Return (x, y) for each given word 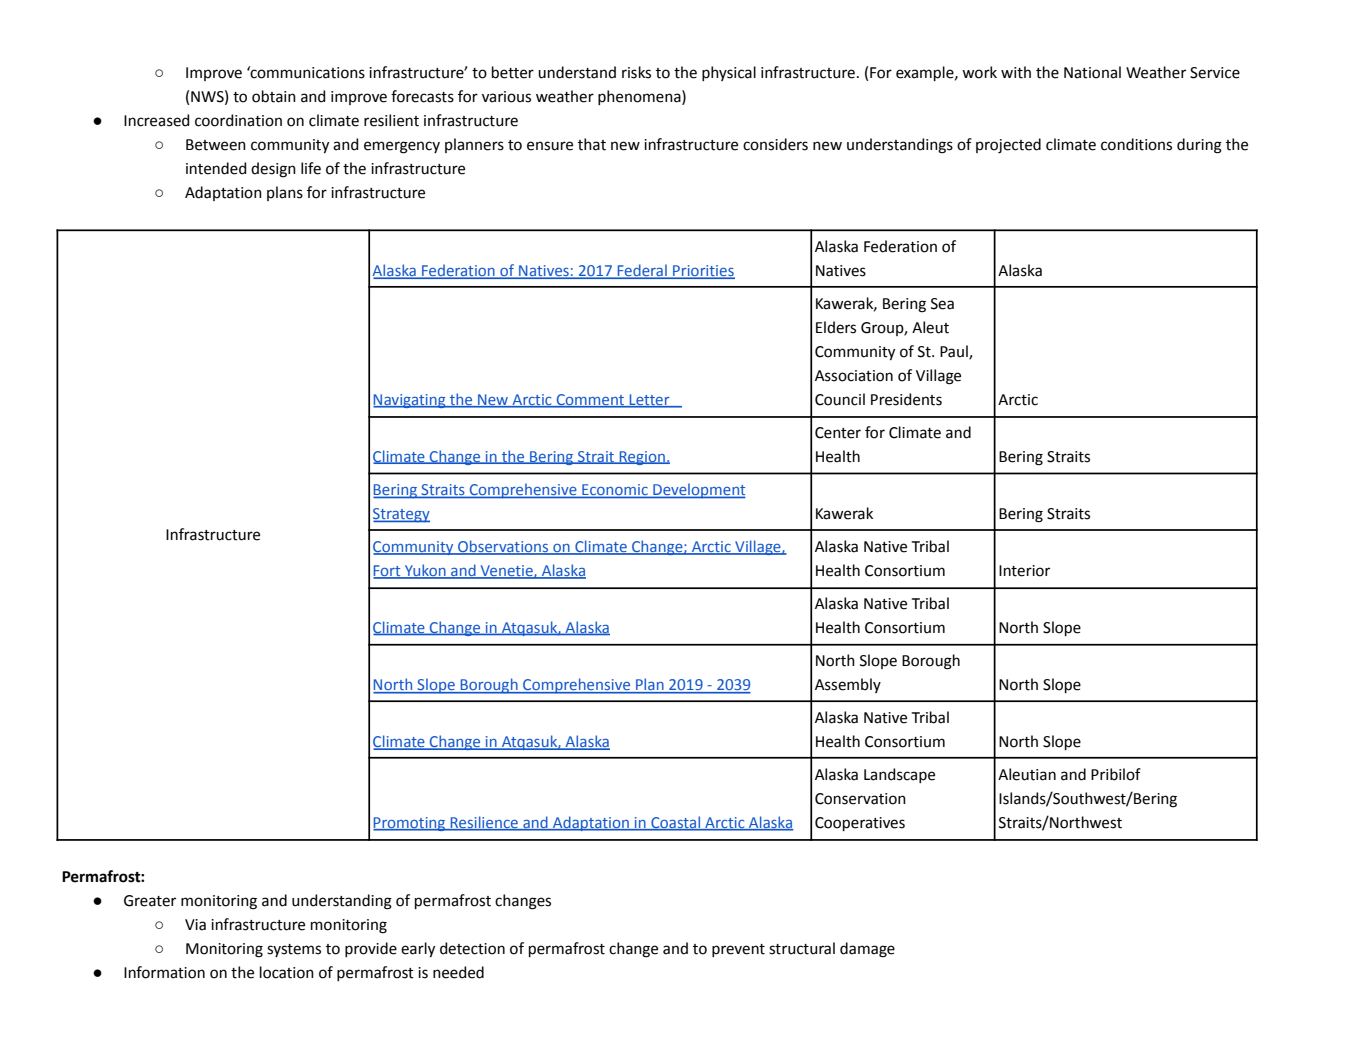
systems (294, 950)
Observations (503, 547)
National (1092, 72)
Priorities (703, 271)
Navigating (410, 401)
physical (729, 73)
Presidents (906, 399)
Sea (942, 304)
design (273, 170)
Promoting (410, 824)
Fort (388, 572)
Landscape (899, 775)
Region (642, 458)
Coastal (675, 823)
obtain (274, 96)
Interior (1024, 571)
